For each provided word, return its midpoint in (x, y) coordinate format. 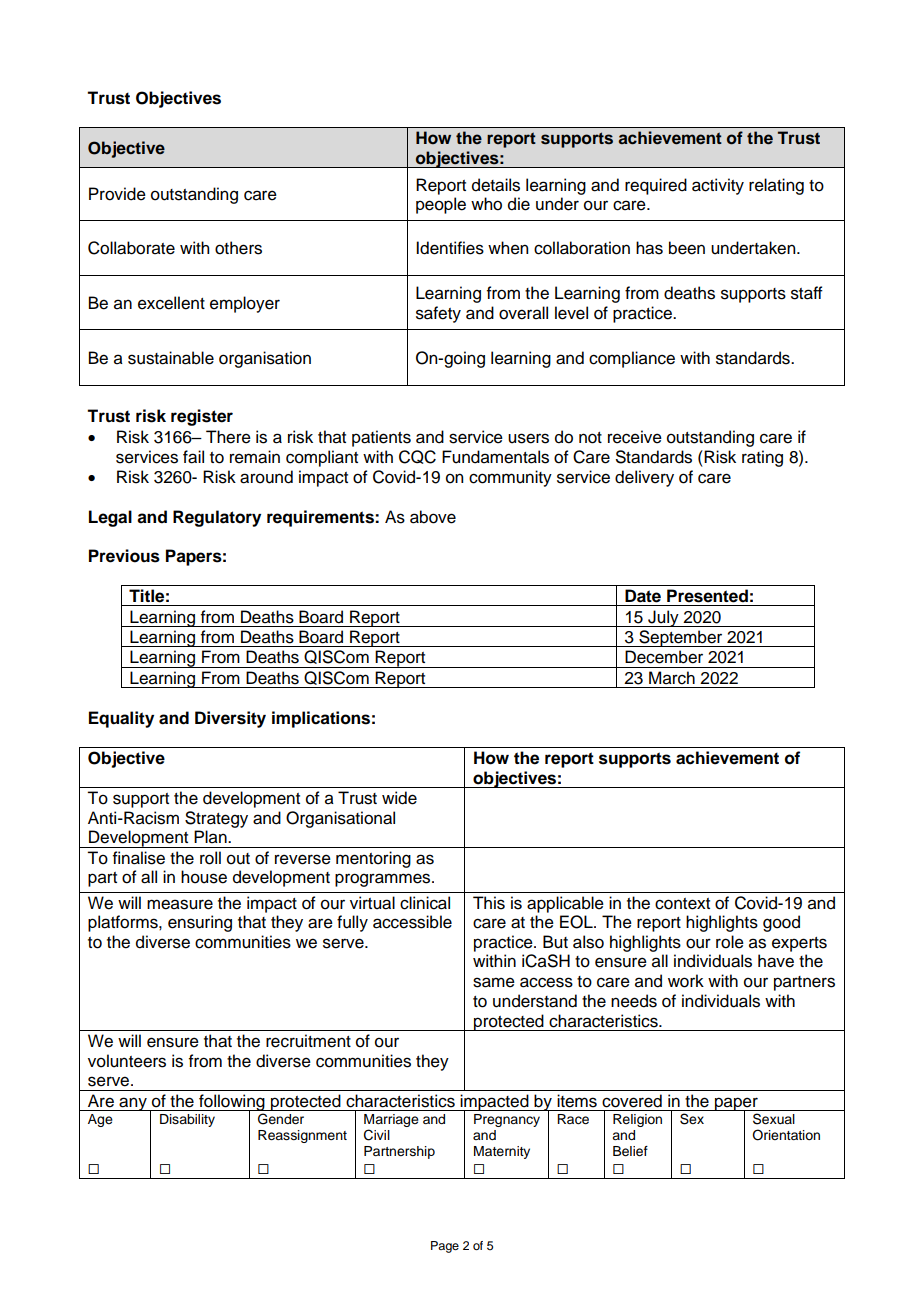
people (441, 205)
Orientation (786, 1135)
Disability (187, 1120)
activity (718, 186)
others (238, 248)
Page (445, 1247)
